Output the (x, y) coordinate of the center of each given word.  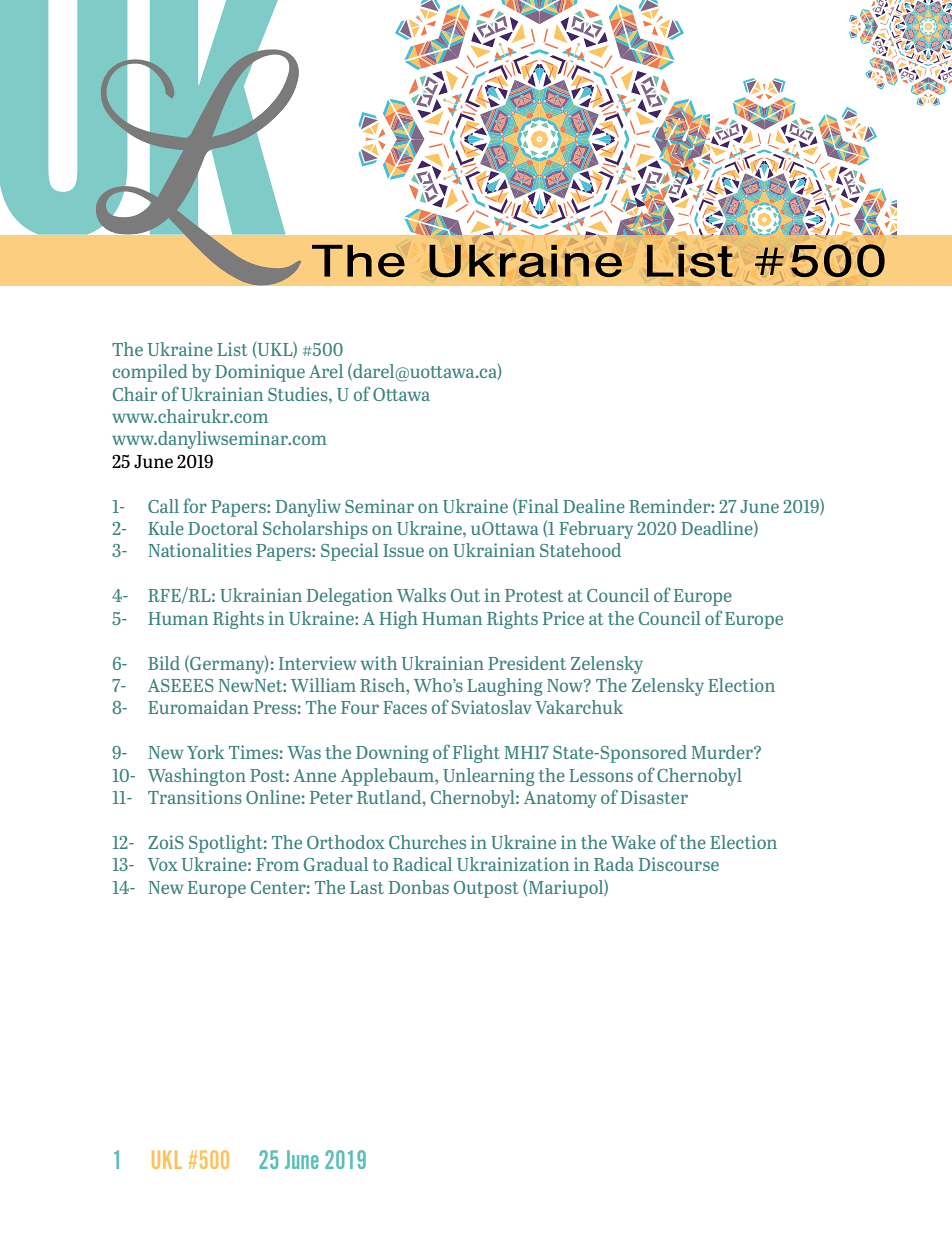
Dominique (260, 373)
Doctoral (223, 528)
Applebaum (388, 777)
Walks (421, 595)
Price (563, 618)
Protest (534, 595)
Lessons (601, 775)
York (206, 752)
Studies (299, 394)
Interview (318, 663)
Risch (383, 685)
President (527, 663)
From (277, 864)
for (195, 505)
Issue (403, 550)
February (596, 530)
